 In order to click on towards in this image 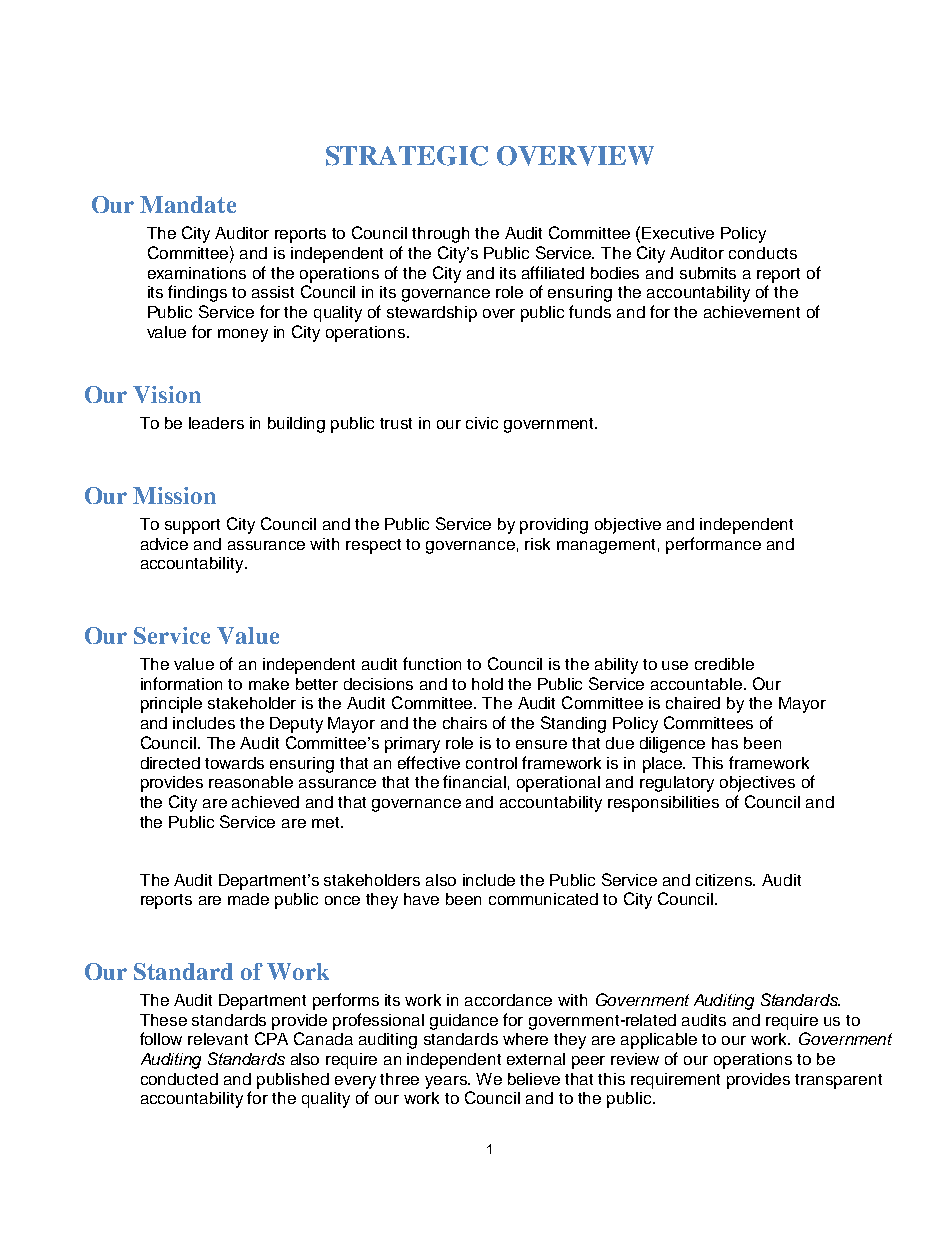, I will do `click(234, 763)`.
